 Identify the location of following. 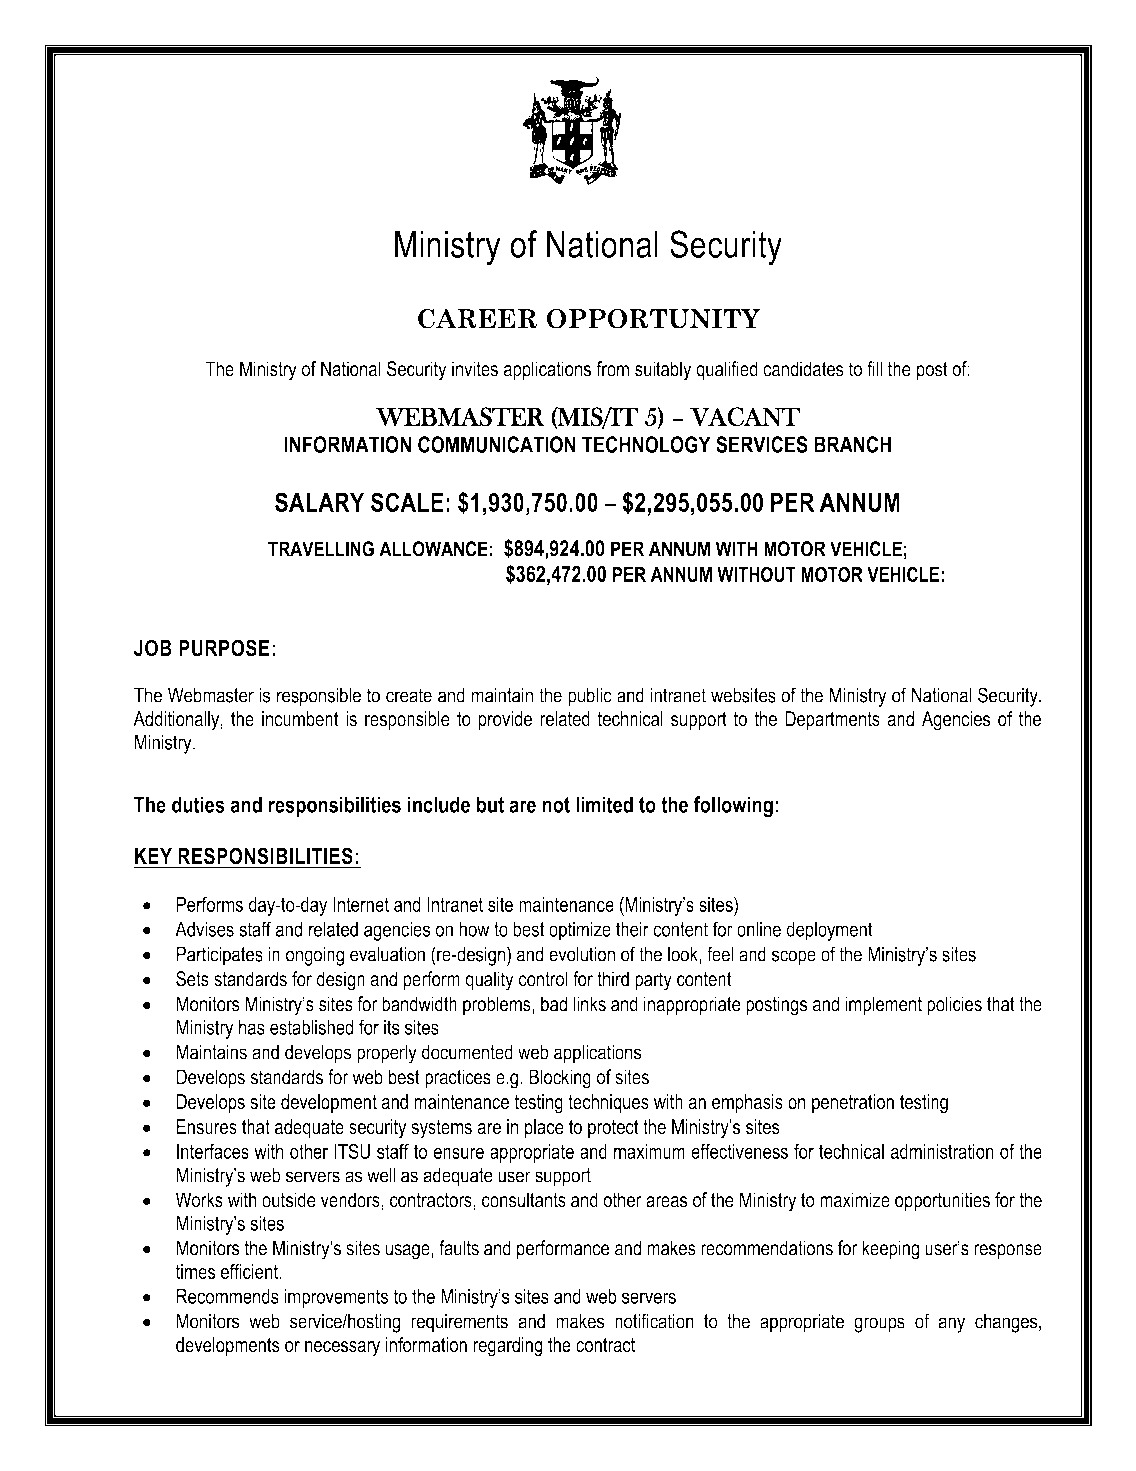
(733, 807).
